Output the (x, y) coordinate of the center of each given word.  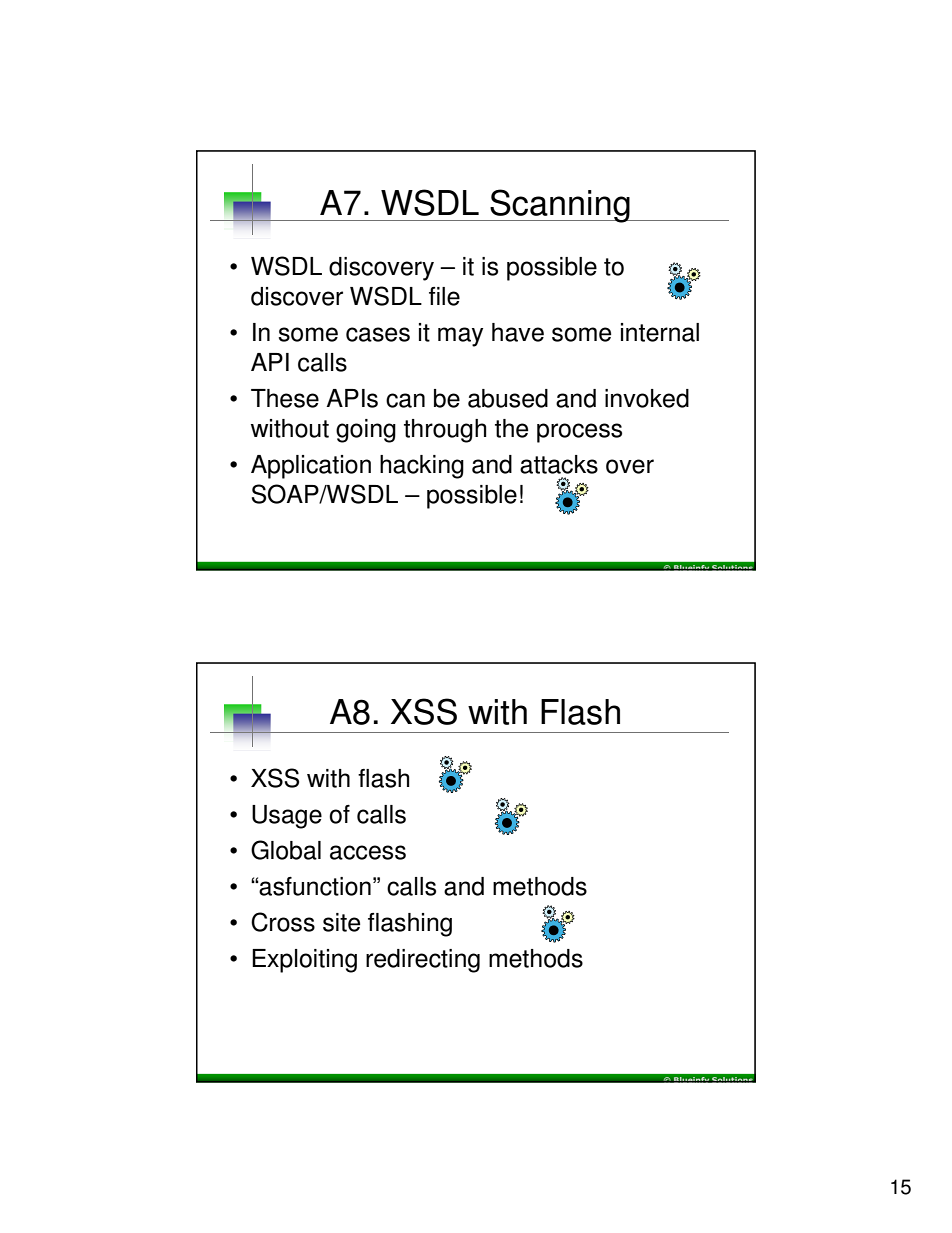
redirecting (423, 961)
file (444, 296)
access (368, 852)
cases (378, 334)
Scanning (560, 206)
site (341, 922)
